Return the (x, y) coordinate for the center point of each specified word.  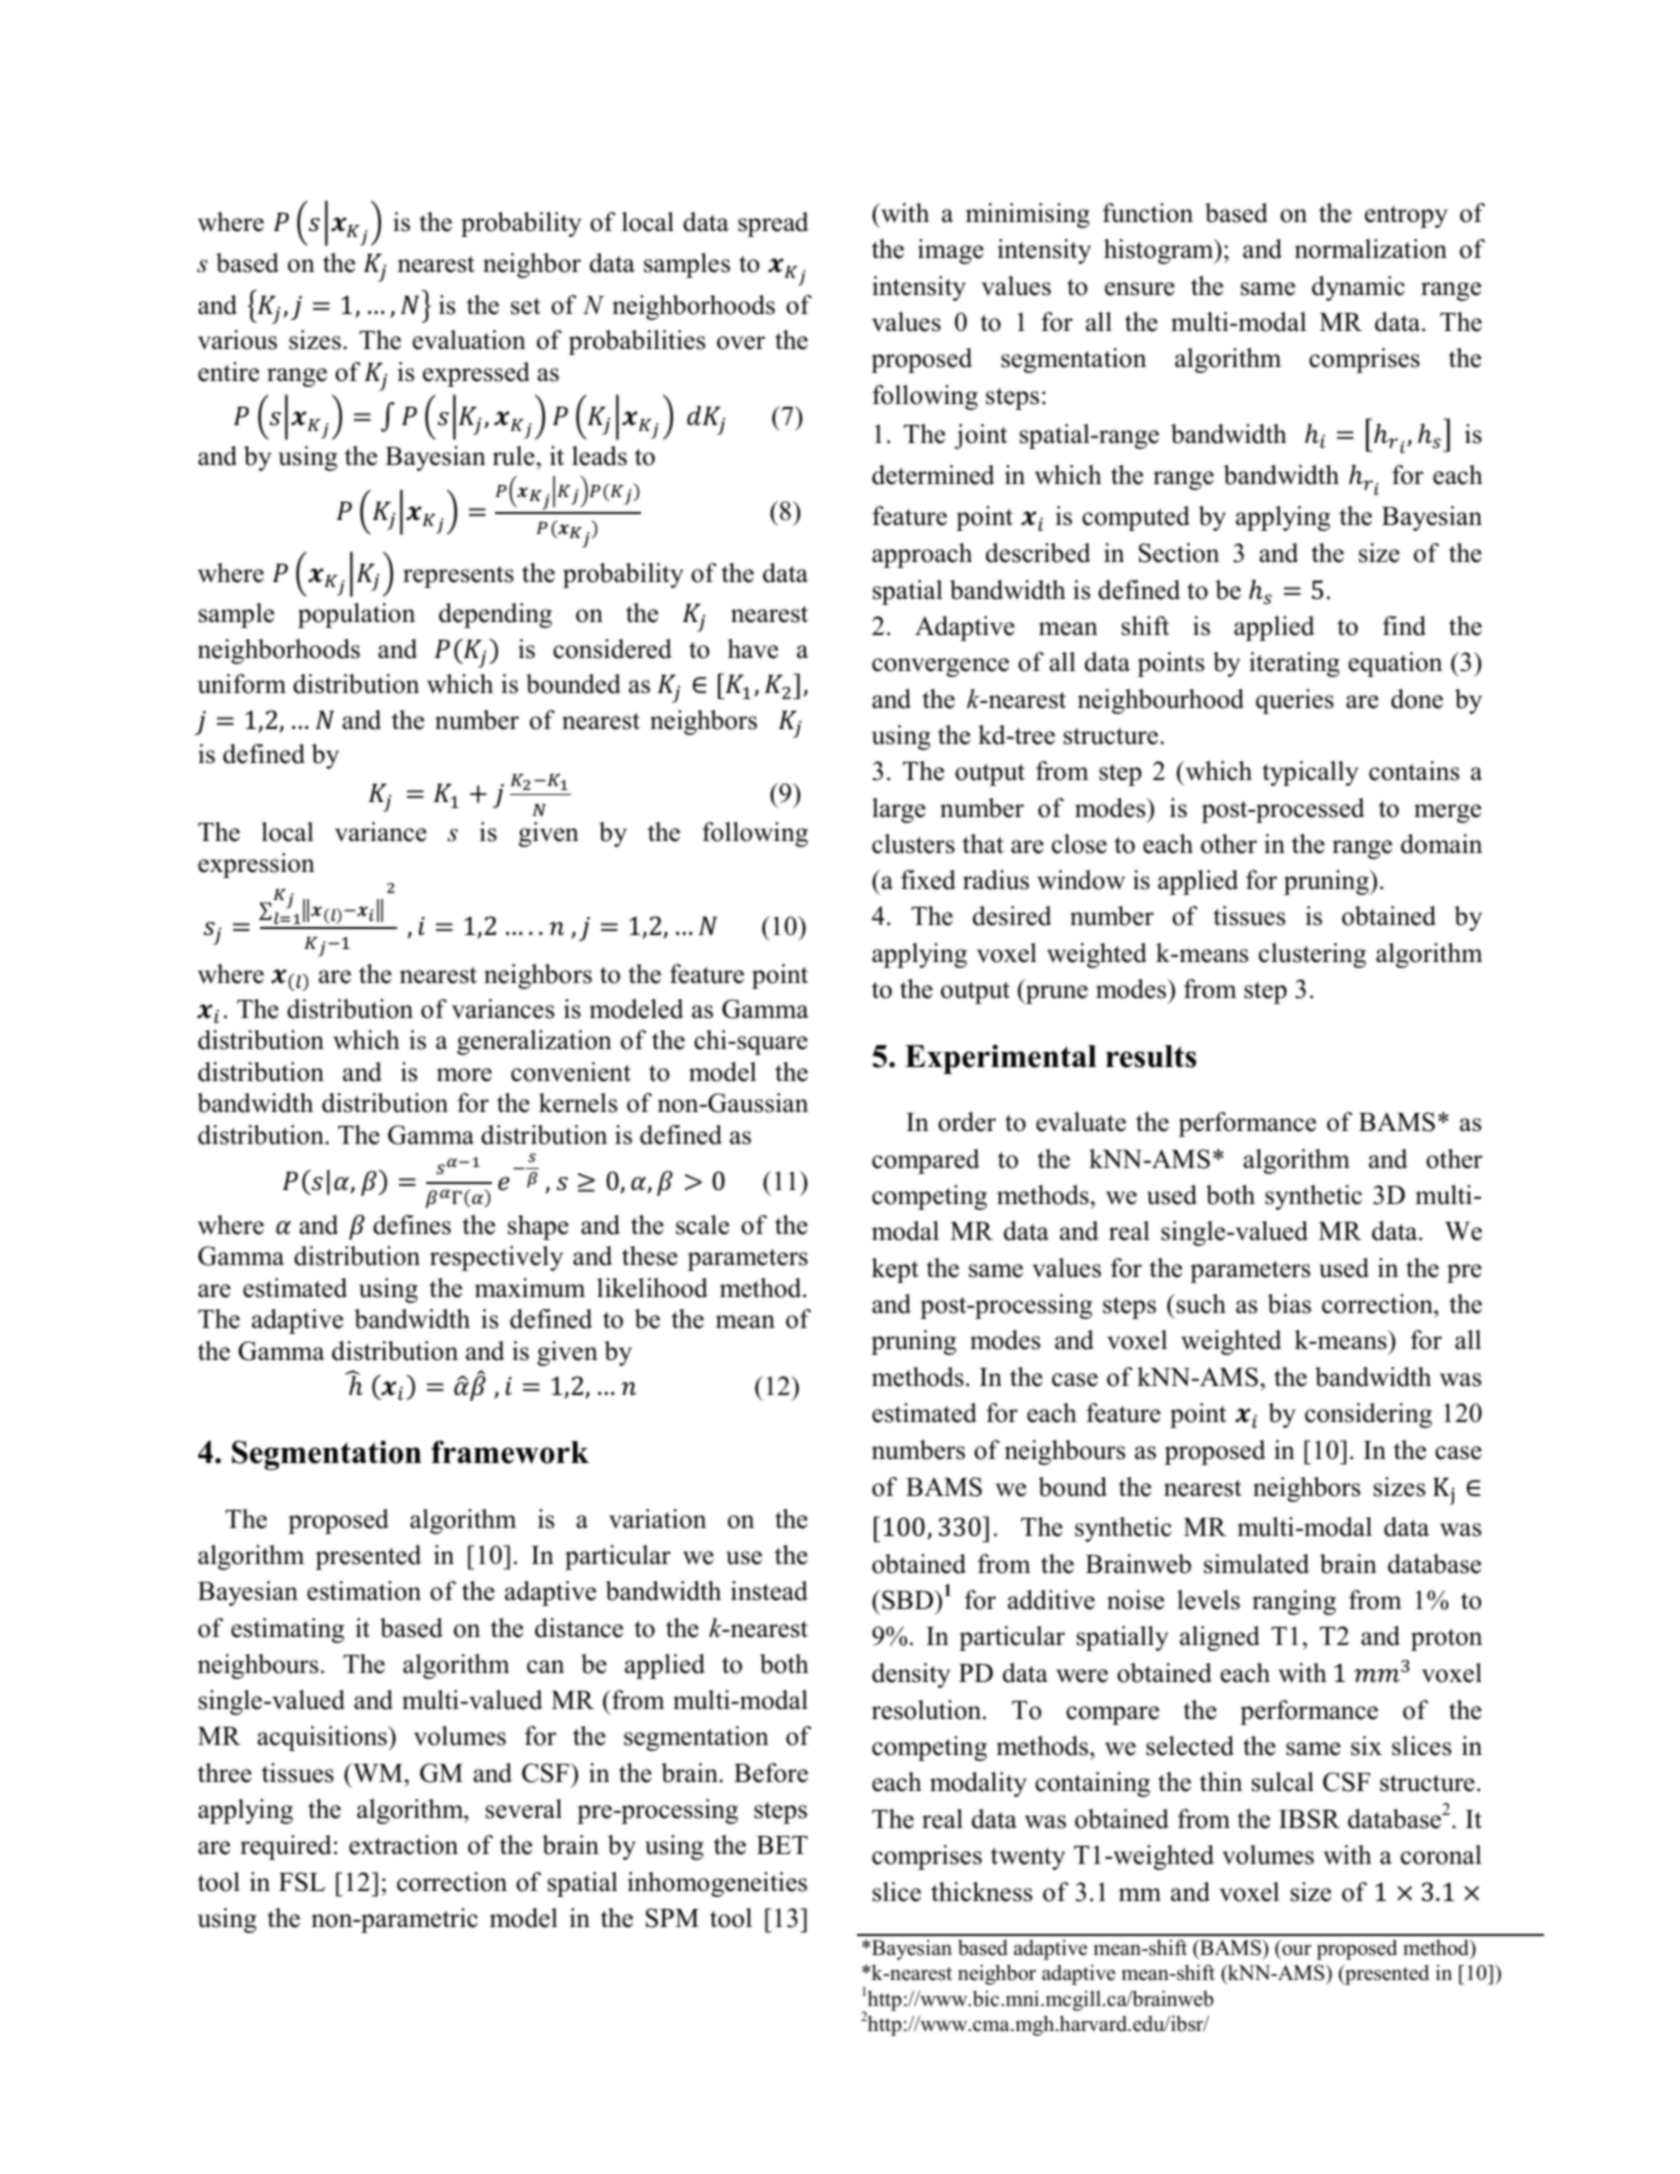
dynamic (1358, 288)
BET (782, 1845)
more (464, 1075)
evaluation (469, 340)
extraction (403, 1845)
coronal (1441, 1855)
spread (773, 224)
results (1151, 1056)
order (967, 1122)
